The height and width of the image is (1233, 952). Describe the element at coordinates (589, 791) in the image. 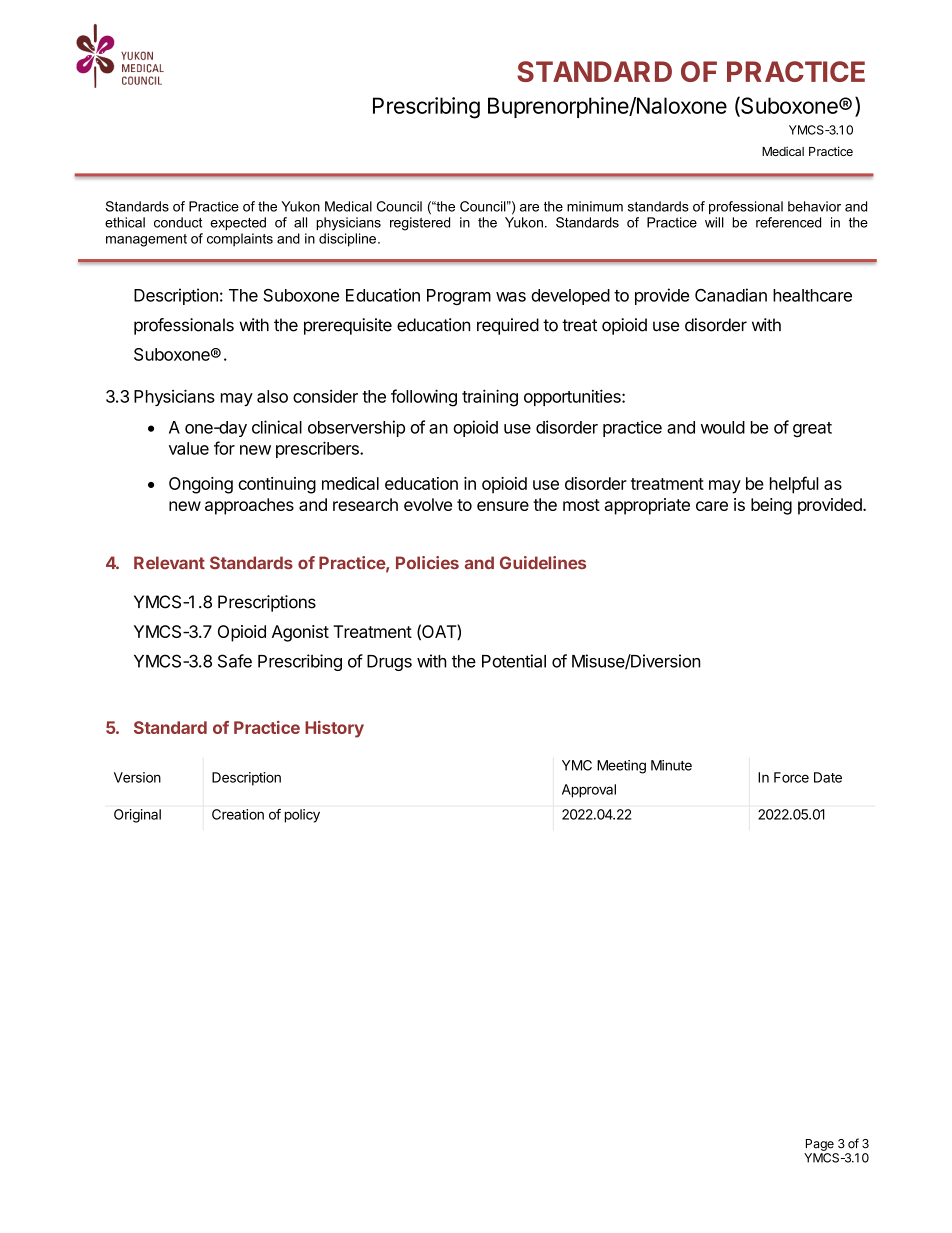

I see `Approval` at that location.
